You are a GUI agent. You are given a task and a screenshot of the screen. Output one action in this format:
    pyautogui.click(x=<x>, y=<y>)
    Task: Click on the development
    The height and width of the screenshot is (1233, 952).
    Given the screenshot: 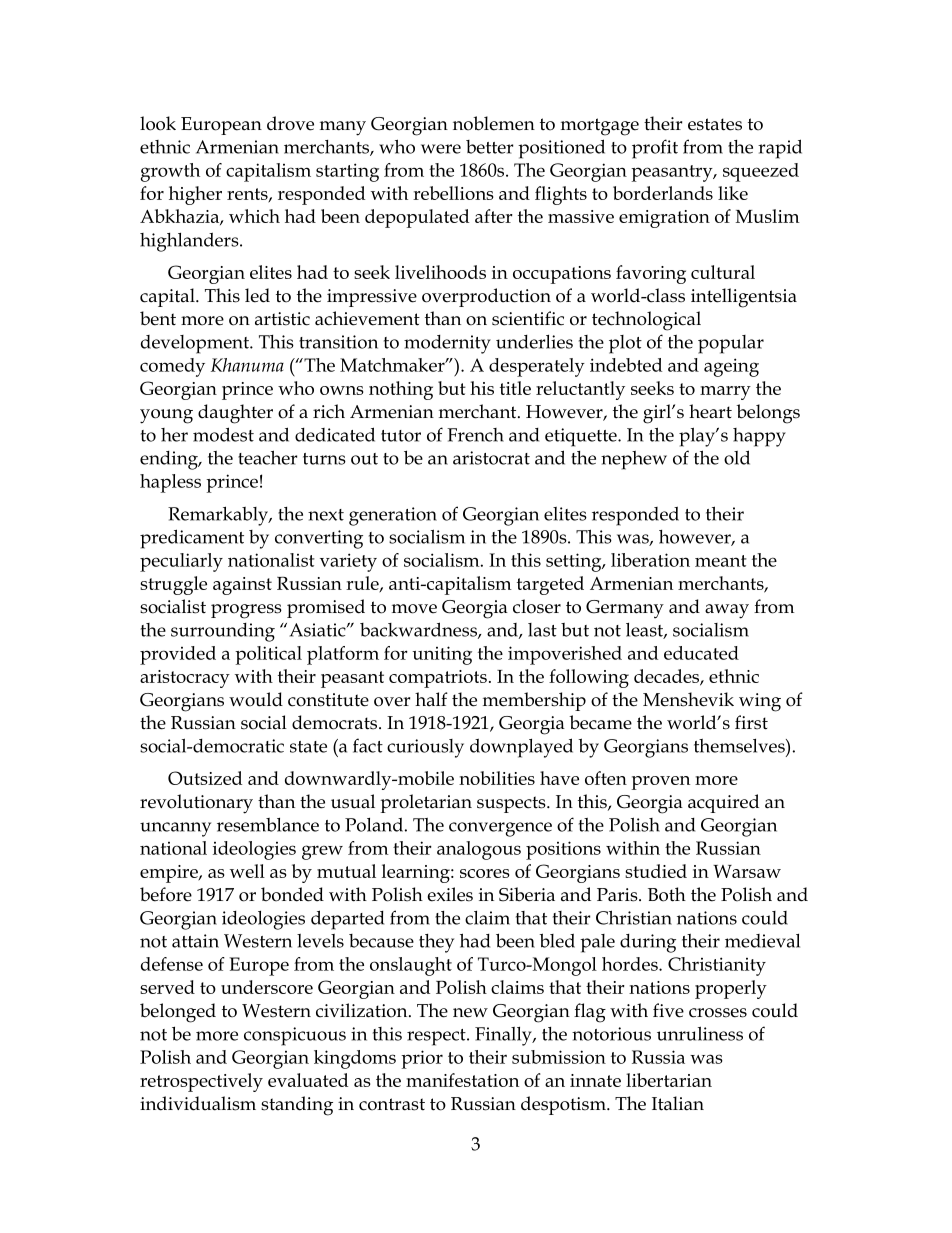 What is the action you would take?
    pyautogui.click(x=196, y=344)
